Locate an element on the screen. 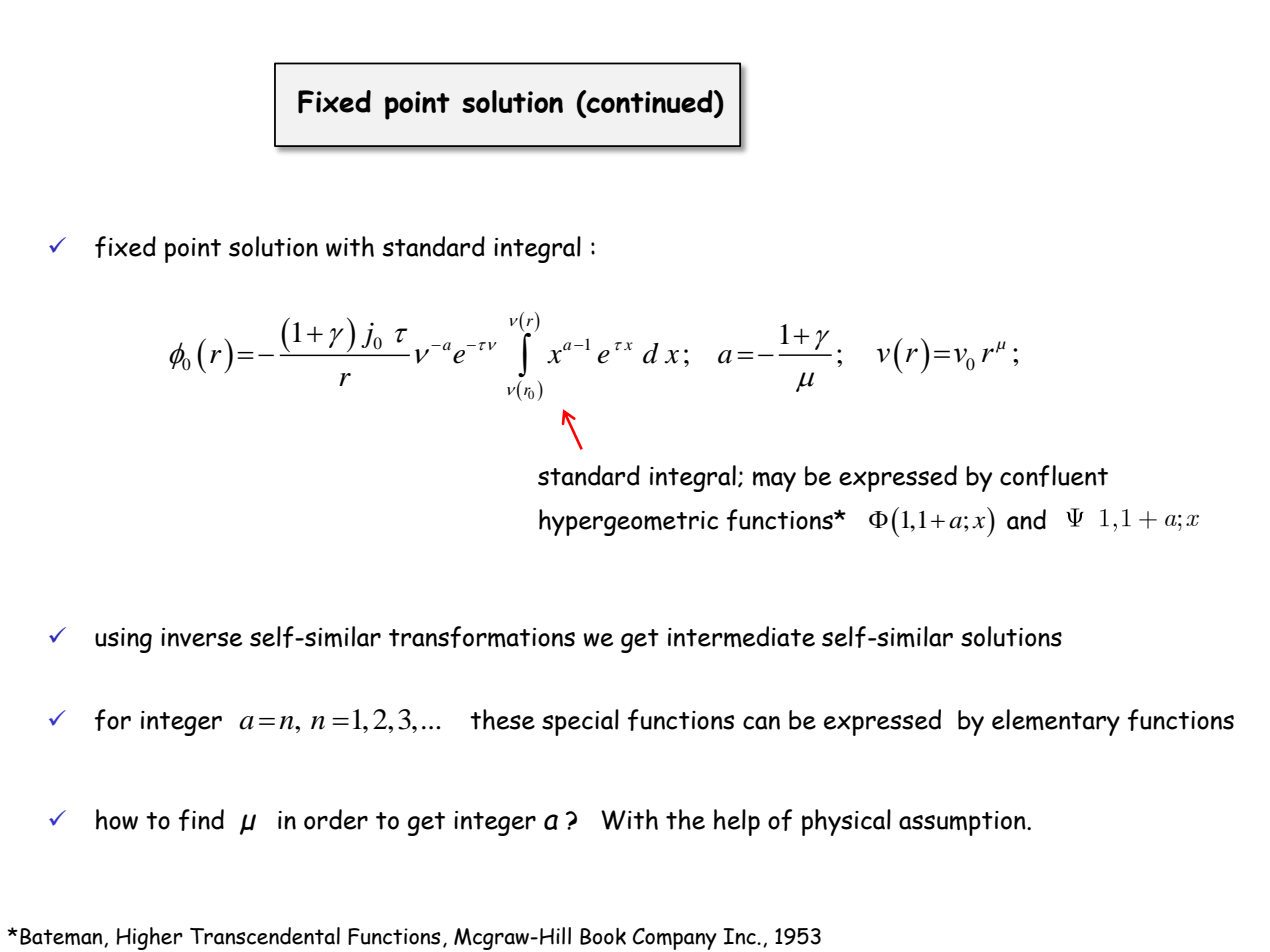  hypergeometric is located at coordinates (628, 522).
